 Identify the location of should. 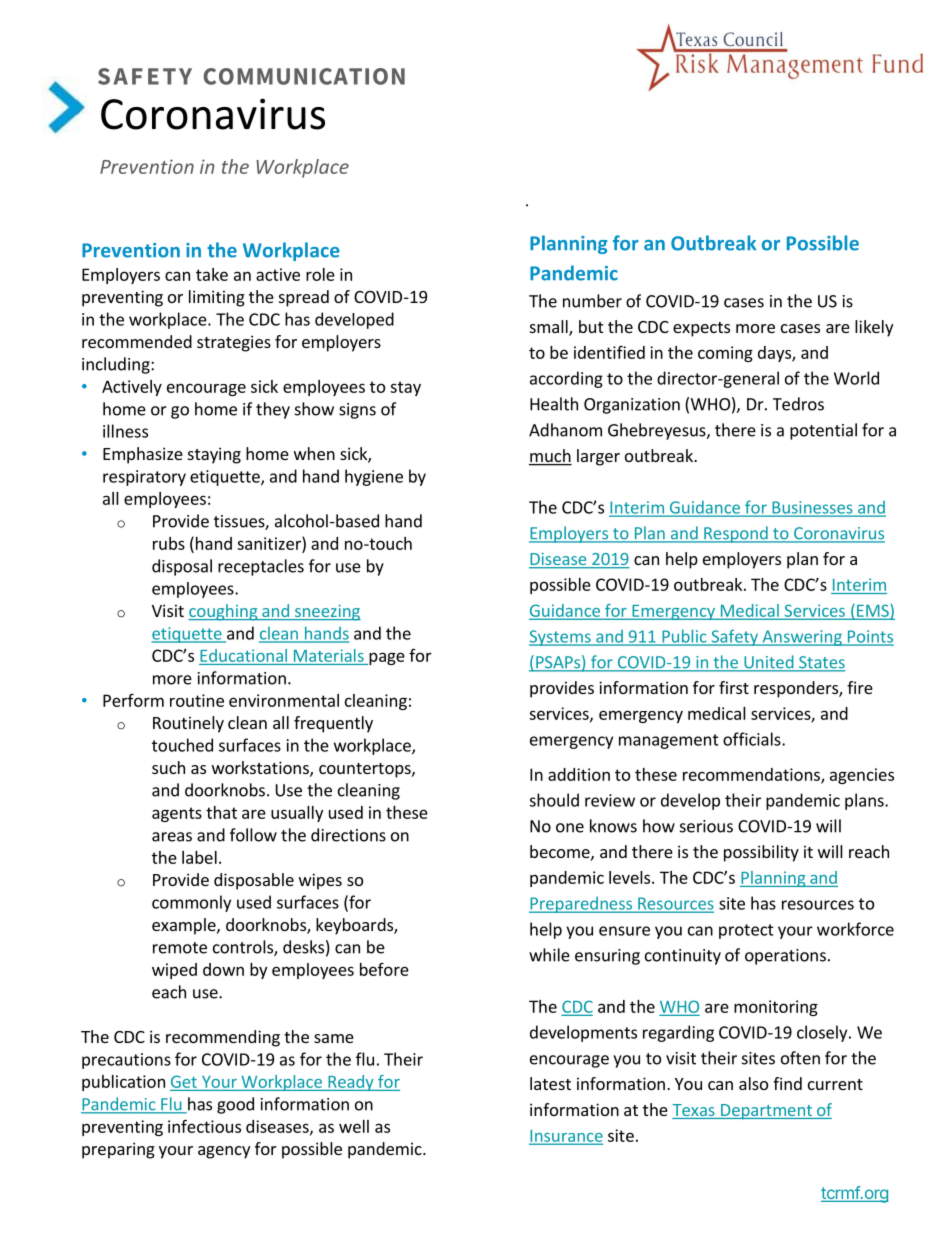
(554, 800).
